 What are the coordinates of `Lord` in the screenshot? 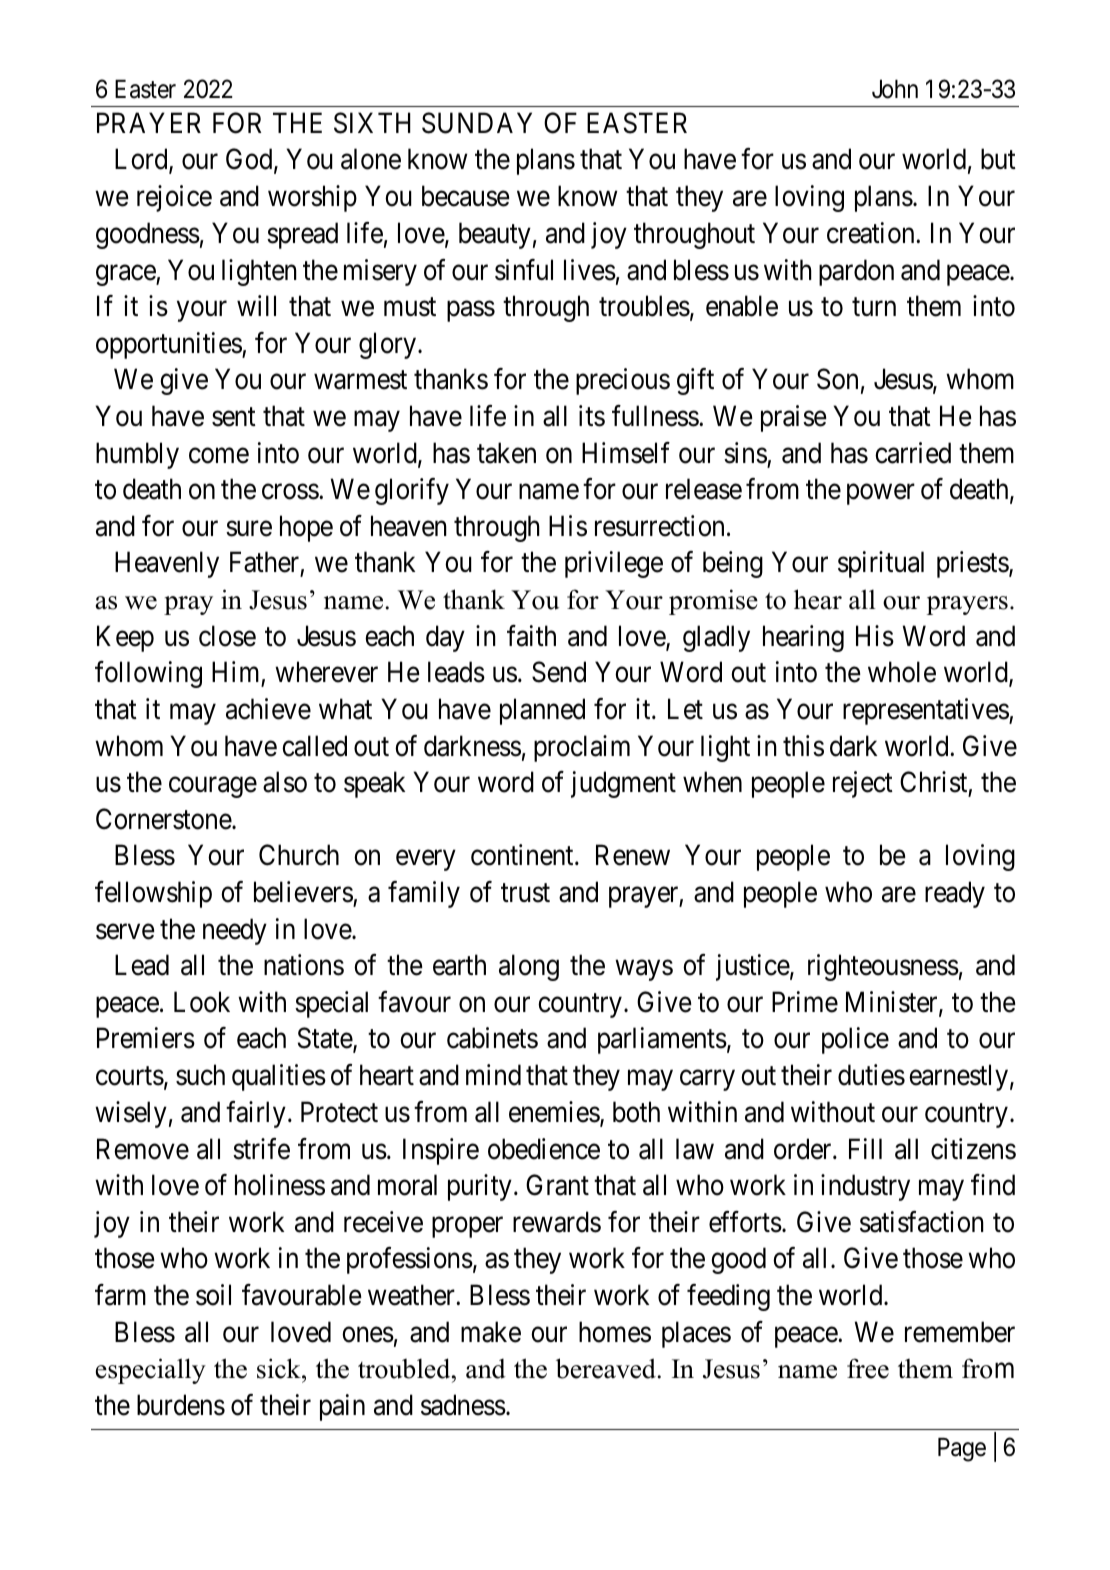 It's located at (142, 161).
